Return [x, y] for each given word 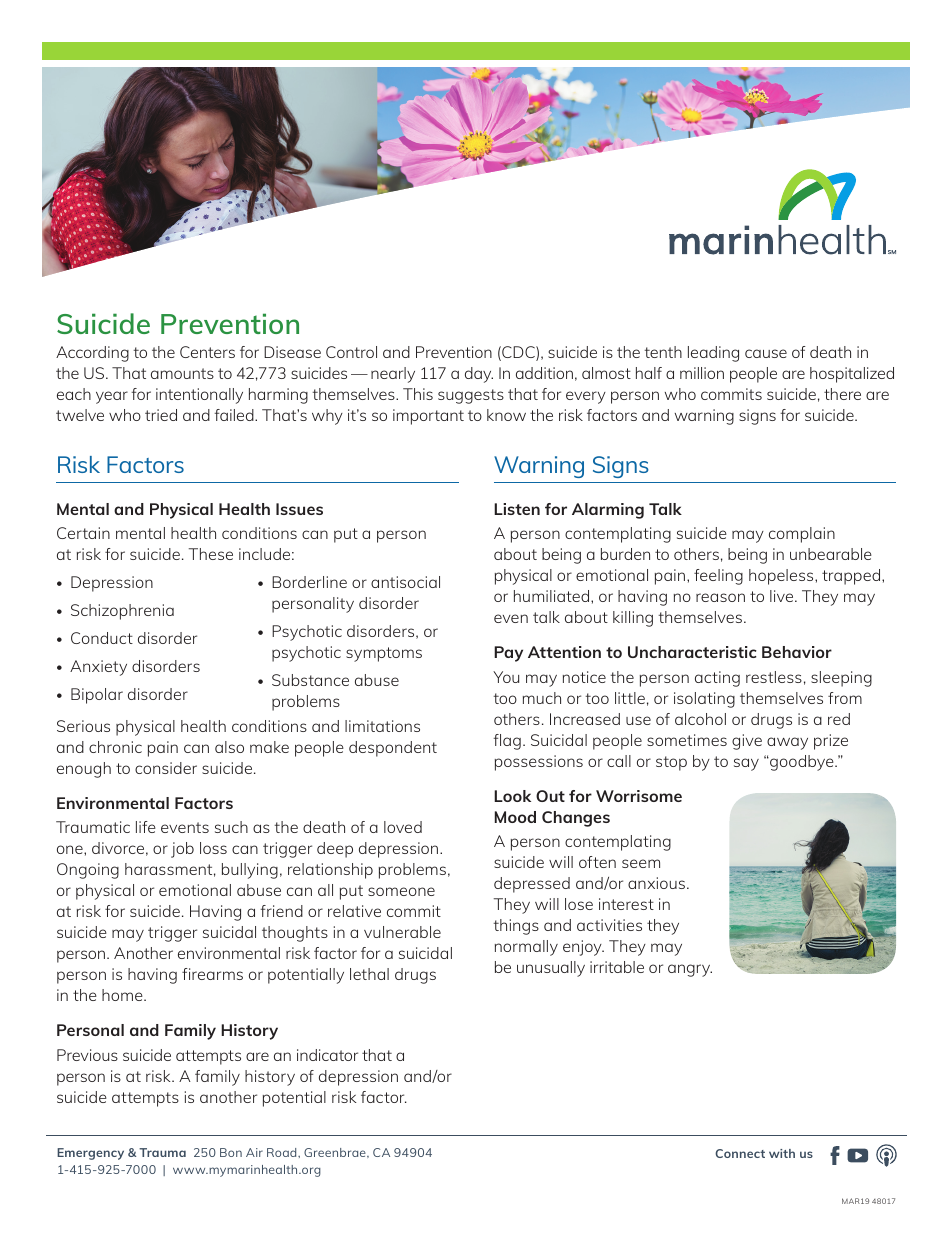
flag [507, 742]
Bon [231, 1152]
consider [166, 768]
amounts [182, 373]
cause [766, 353]
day [479, 375]
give [747, 742]
